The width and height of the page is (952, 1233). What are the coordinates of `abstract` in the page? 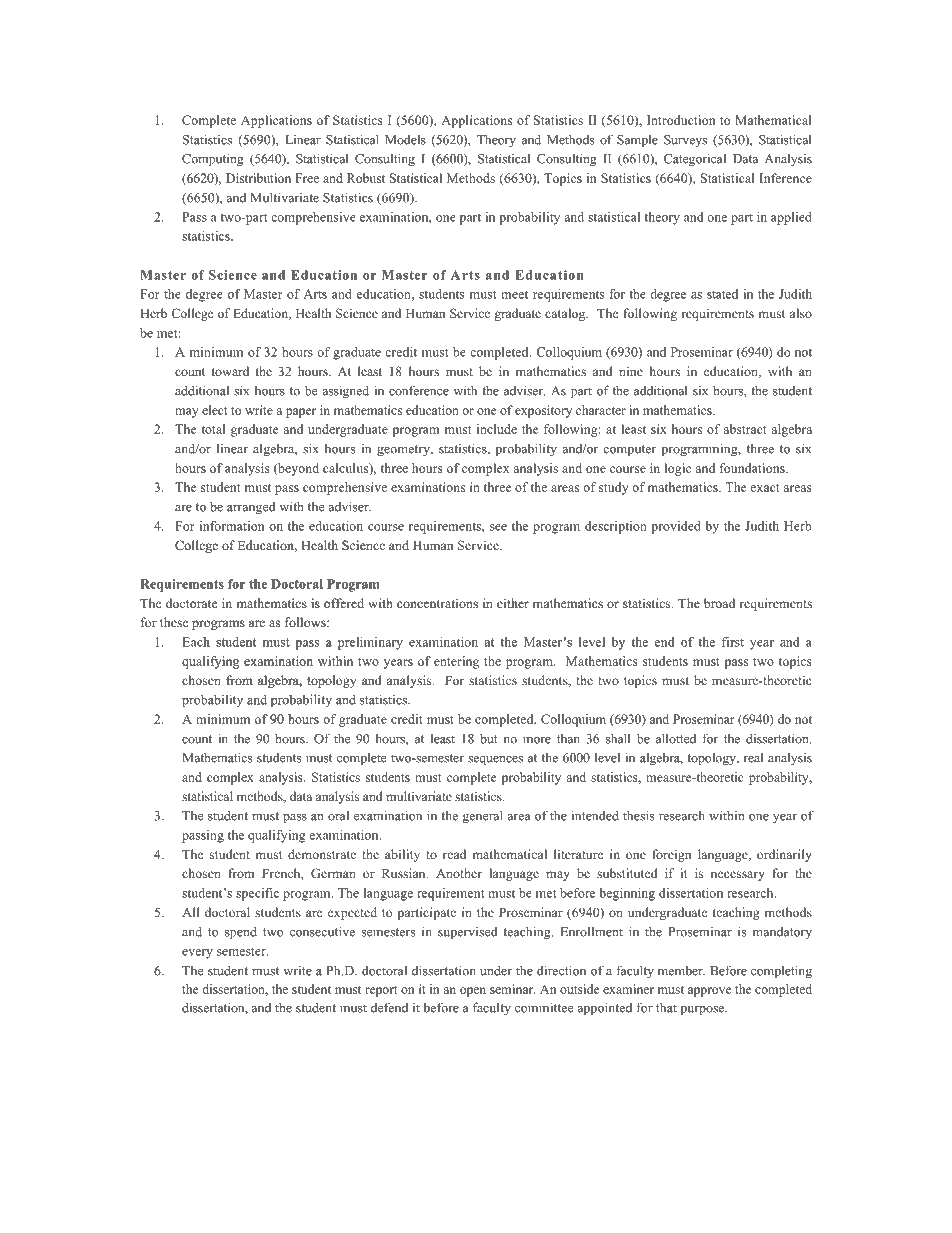 It's located at (744, 429).
